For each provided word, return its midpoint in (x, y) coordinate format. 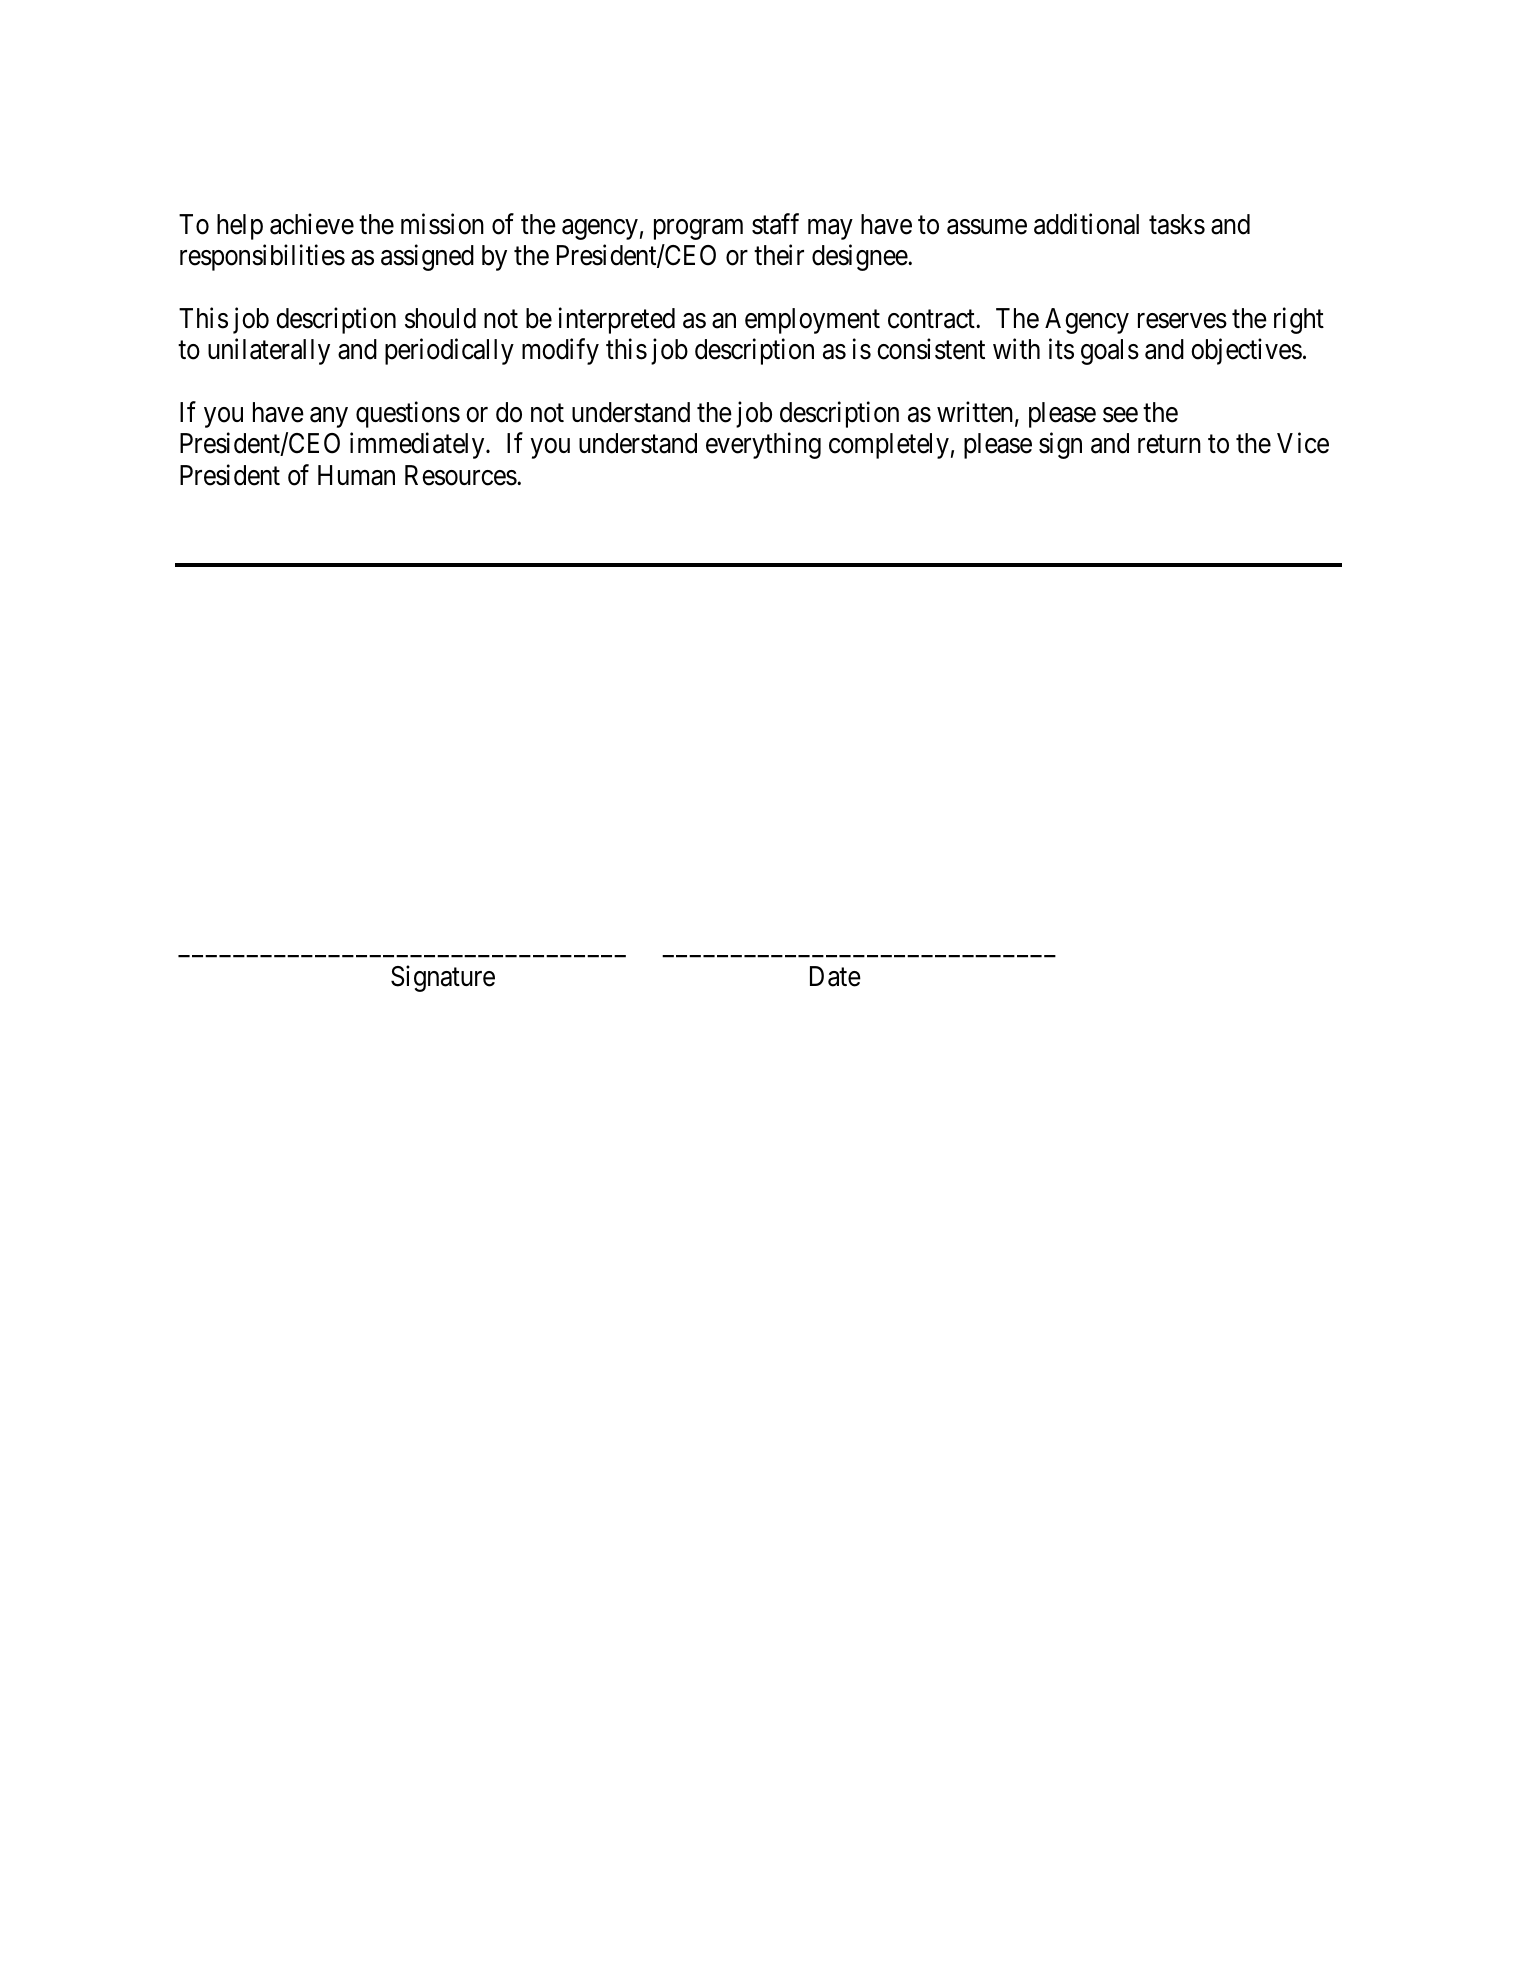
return (1169, 445)
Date (835, 976)
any (329, 418)
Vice (1303, 443)
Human (356, 475)
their (779, 255)
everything (763, 446)
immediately (418, 446)
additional (1086, 224)
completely (889, 446)
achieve (312, 224)
